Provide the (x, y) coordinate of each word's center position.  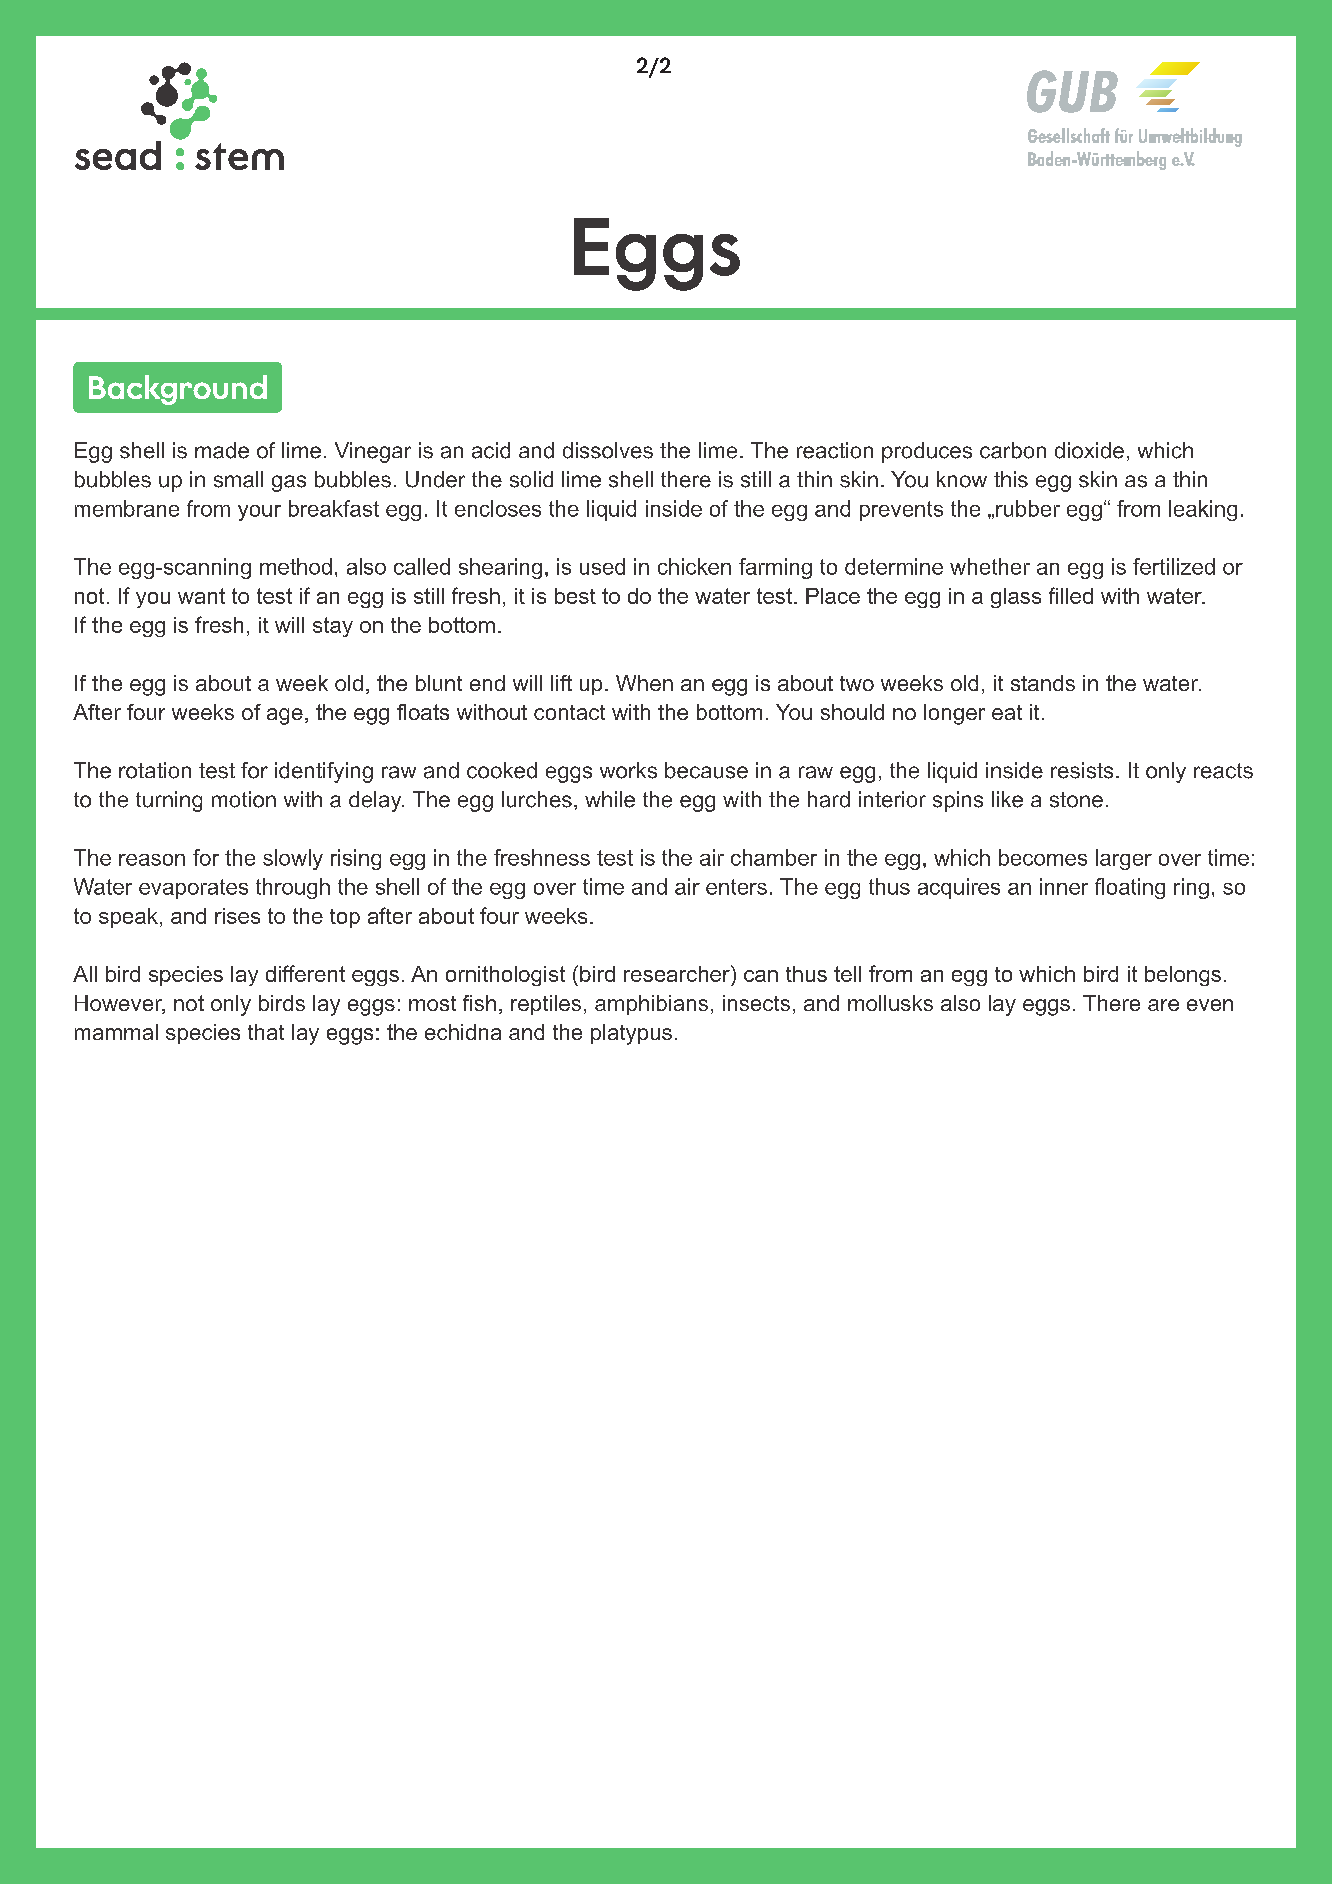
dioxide (1089, 450)
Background (178, 390)
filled (1071, 595)
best (575, 596)
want (201, 596)
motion (244, 799)
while (610, 799)
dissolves (608, 450)
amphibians (651, 1005)
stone (1076, 800)
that (266, 1032)
